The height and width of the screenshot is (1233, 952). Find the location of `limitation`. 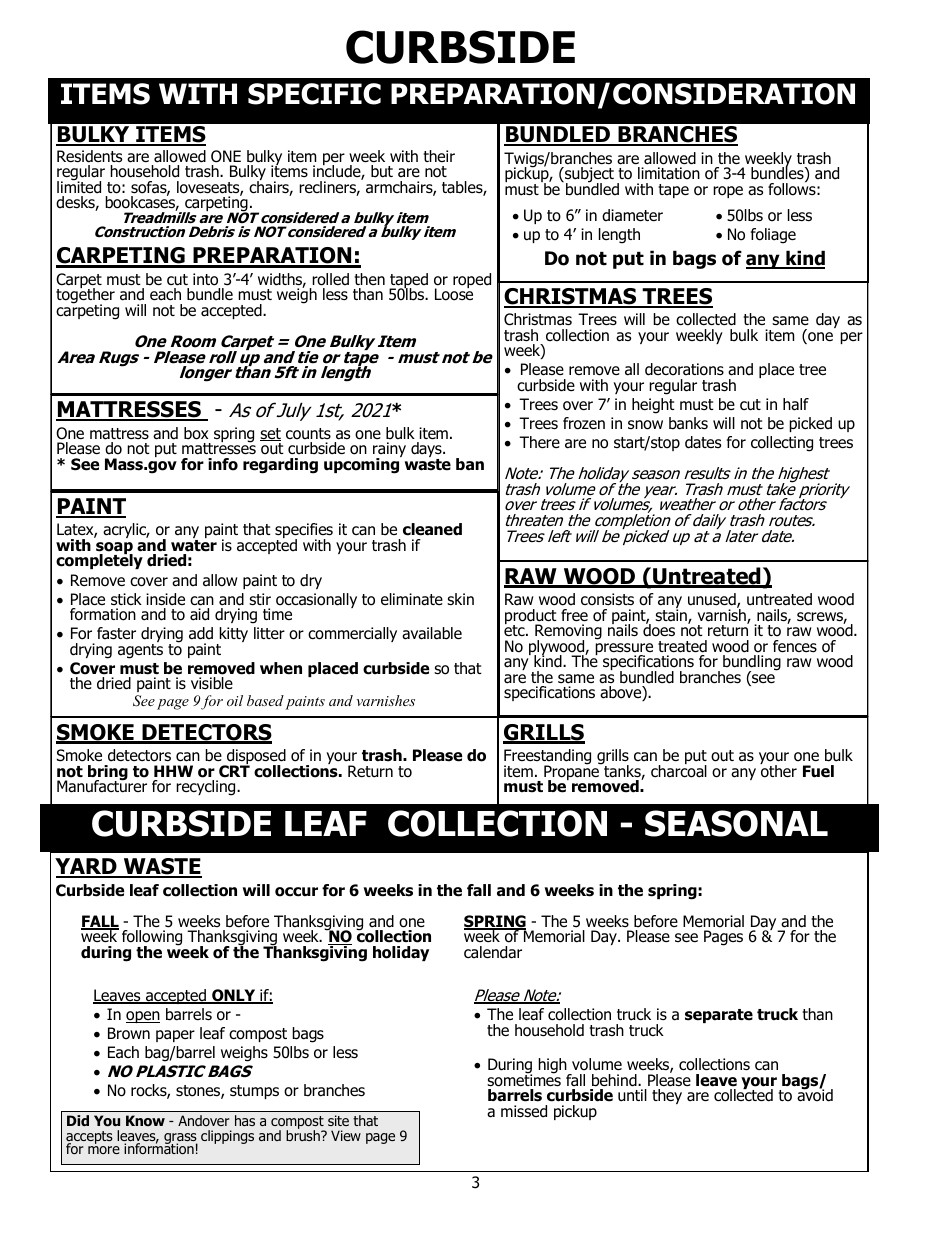

limitation is located at coordinates (669, 173).
